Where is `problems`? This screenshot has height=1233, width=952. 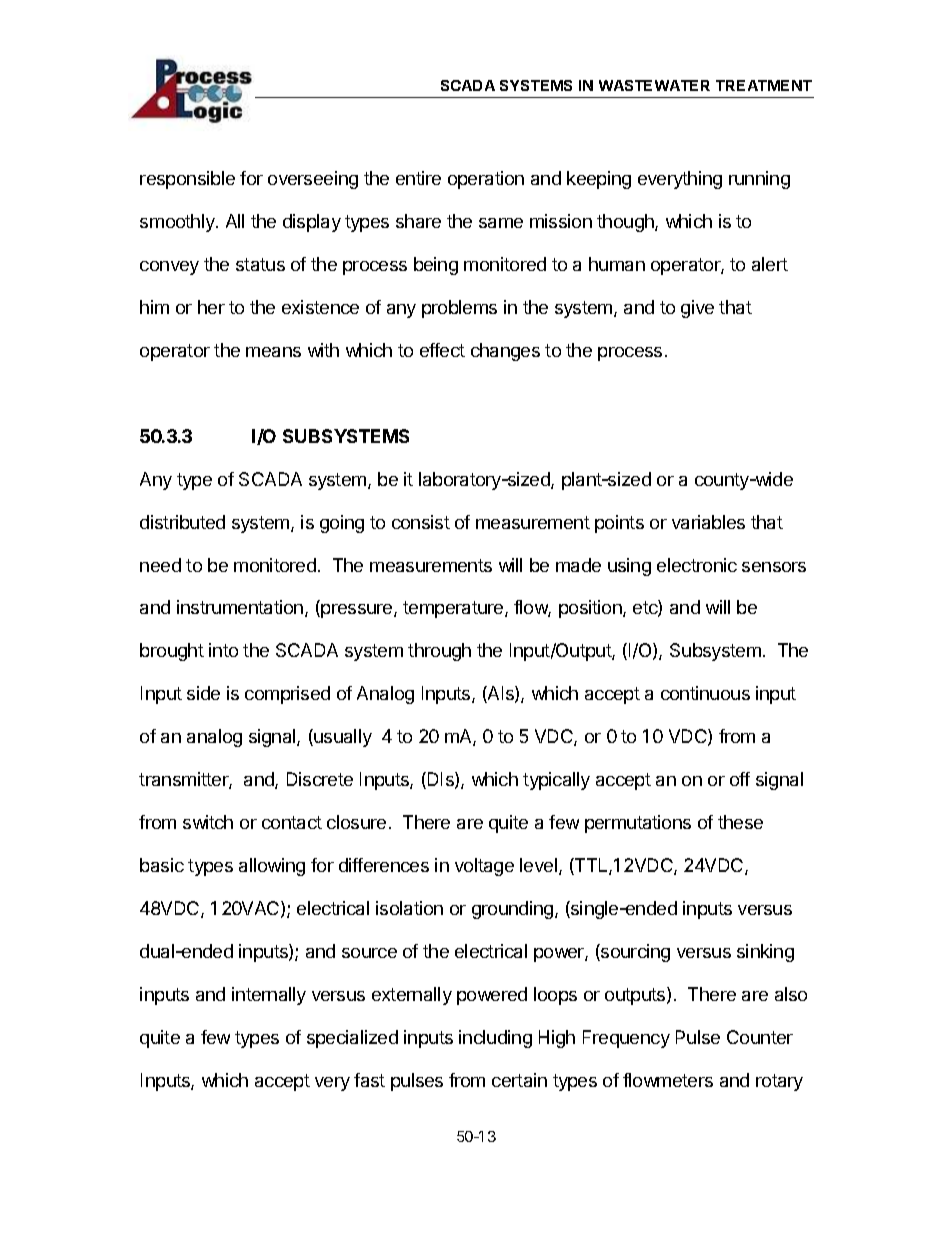 problems is located at coordinates (459, 309).
